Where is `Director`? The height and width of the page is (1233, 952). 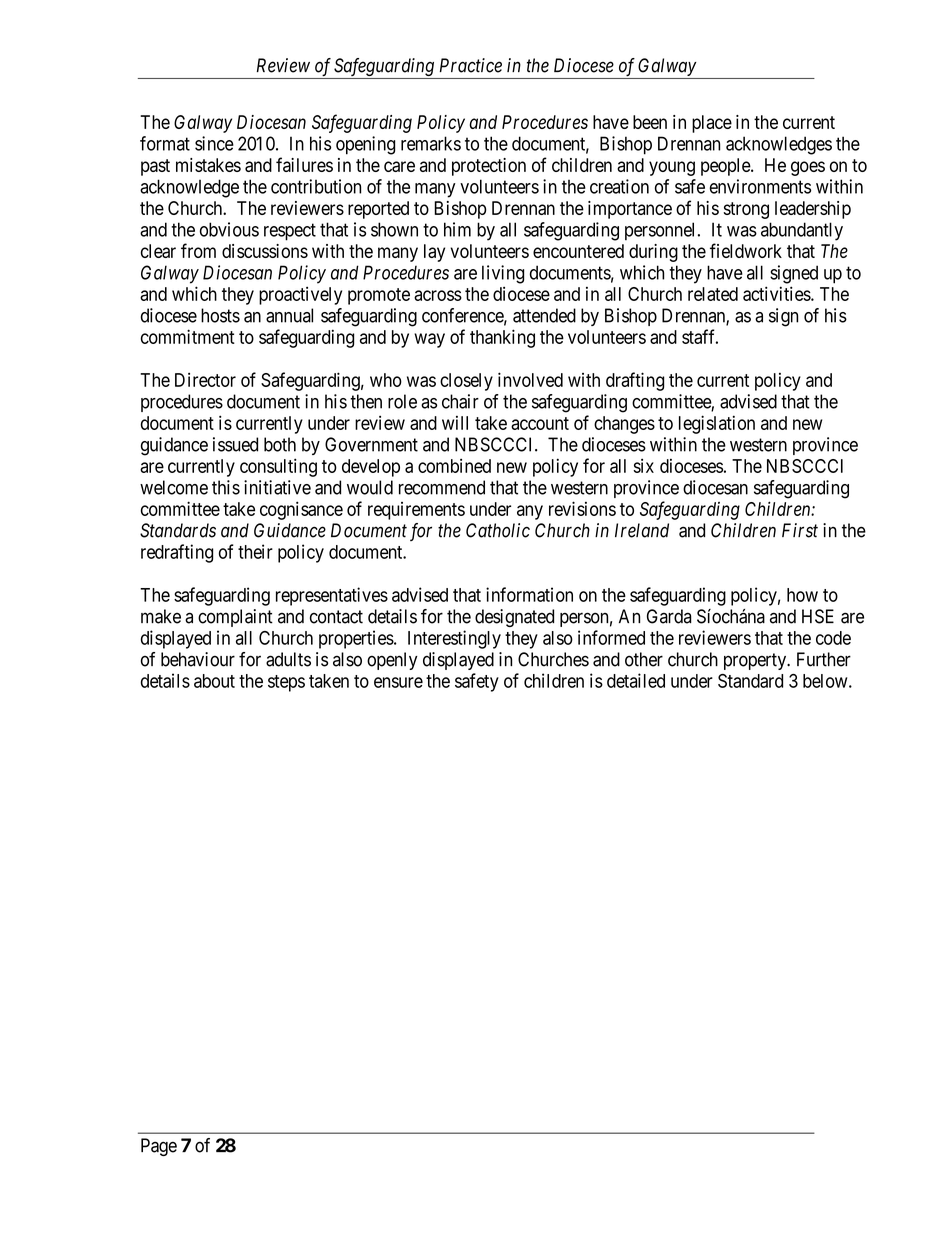 Director is located at coordinates (205, 380).
